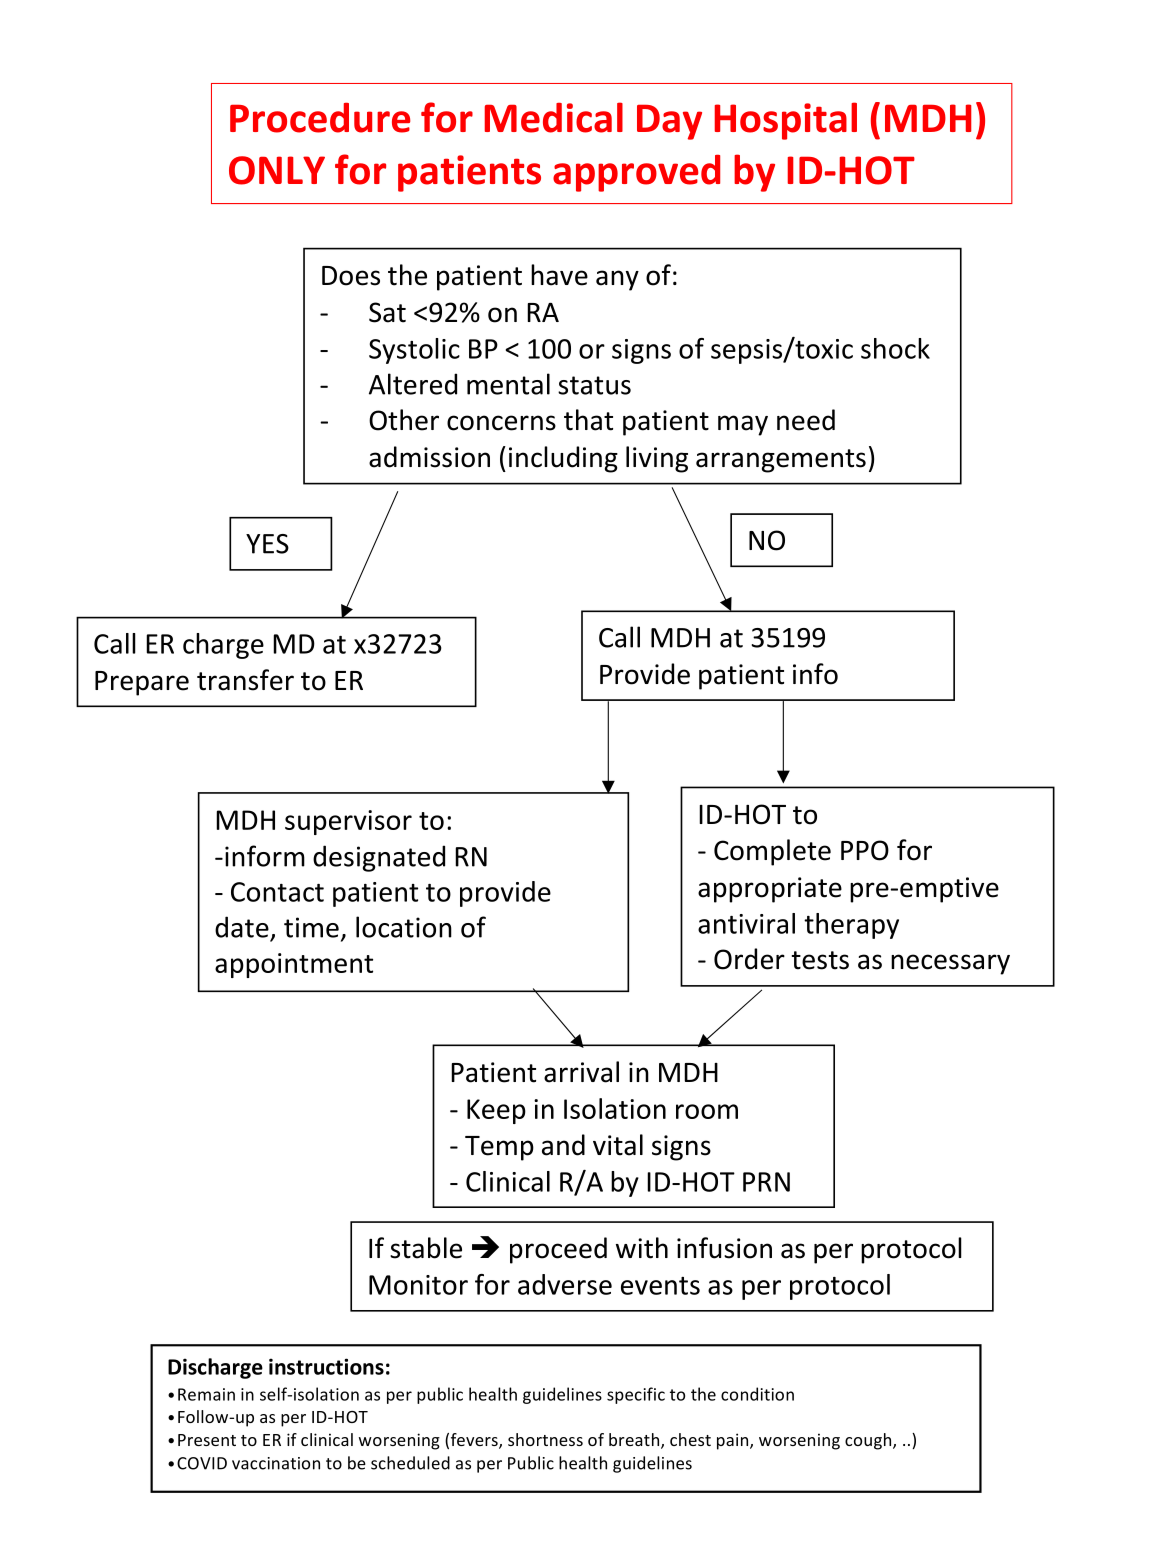  I want to click on vaccination, so click(276, 1463).
